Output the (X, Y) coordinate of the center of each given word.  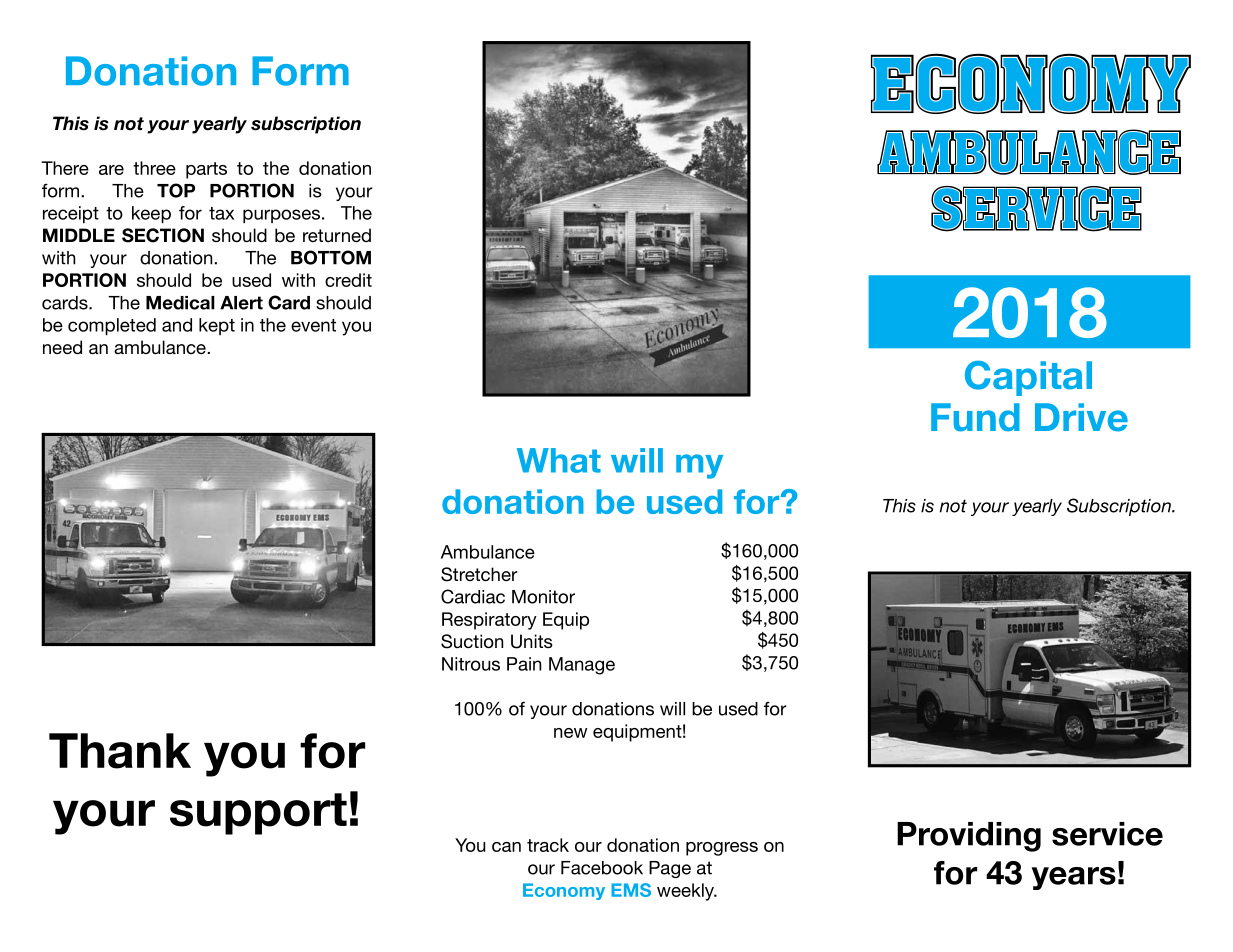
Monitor (543, 597)
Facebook (602, 868)
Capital (1028, 378)
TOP (176, 190)
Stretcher (479, 574)
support (258, 814)
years (1074, 878)
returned (337, 235)
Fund (975, 417)
